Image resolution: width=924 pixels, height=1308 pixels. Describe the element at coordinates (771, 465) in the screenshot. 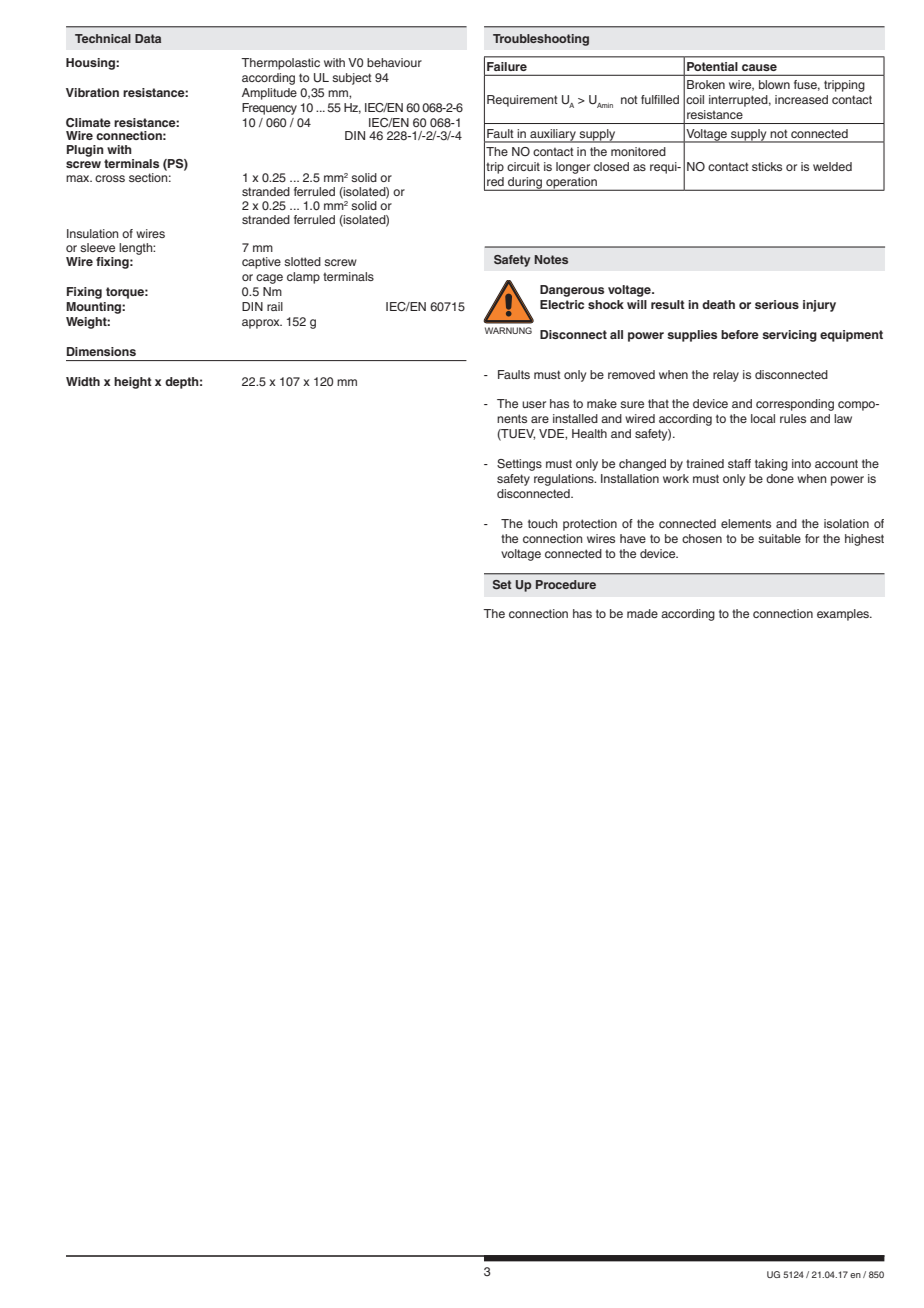

I see `taking` at that location.
